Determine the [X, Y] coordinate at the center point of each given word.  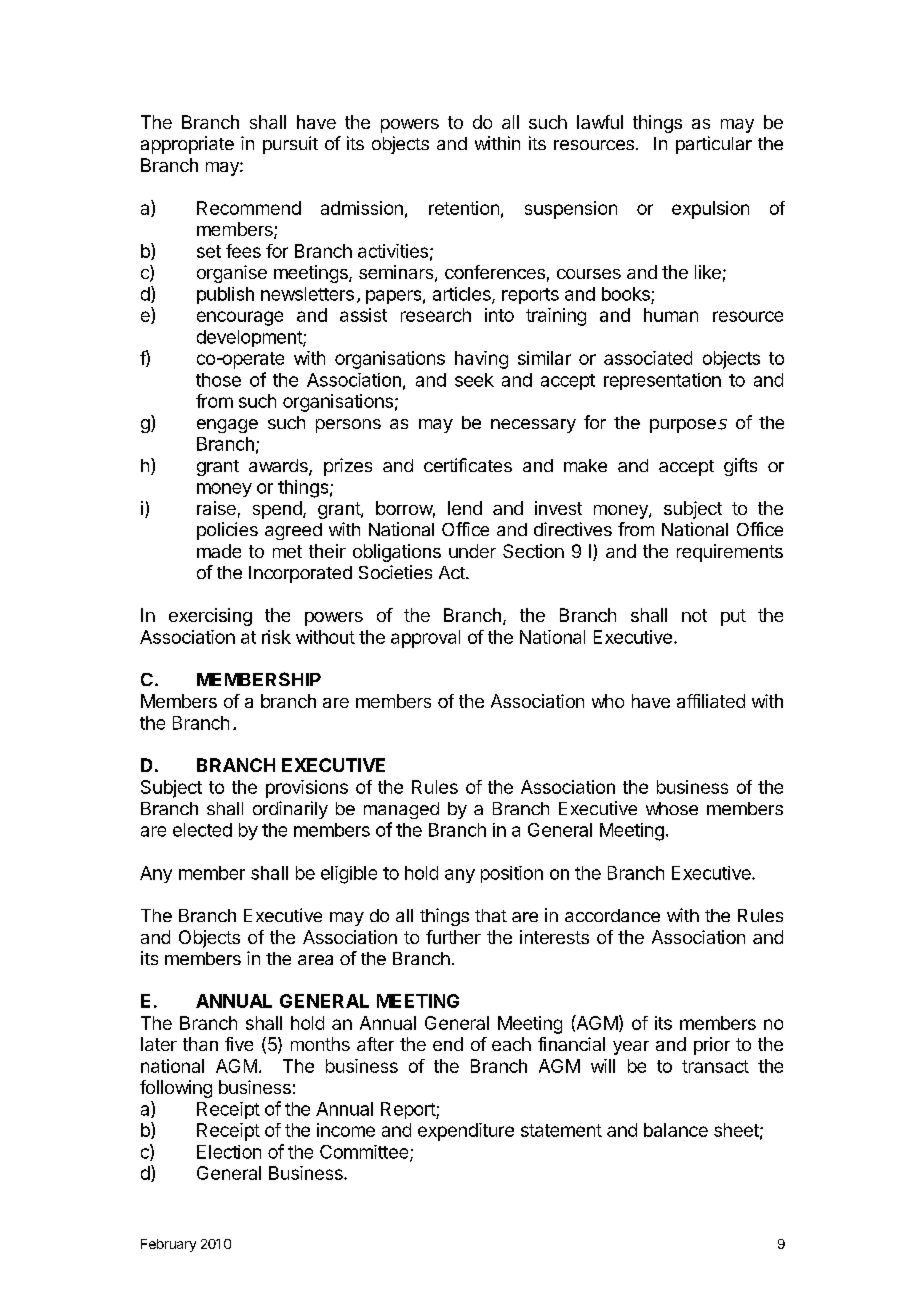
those [218, 380]
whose [672, 808]
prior [712, 1046]
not [694, 615]
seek [474, 380]
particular [714, 145]
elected [202, 830]
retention [464, 208]
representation [662, 381]
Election [229, 1152]
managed [401, 810]
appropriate [187, 145]
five [239, 1044]
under [472, 551]
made [219, 551]
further [453, 937]
